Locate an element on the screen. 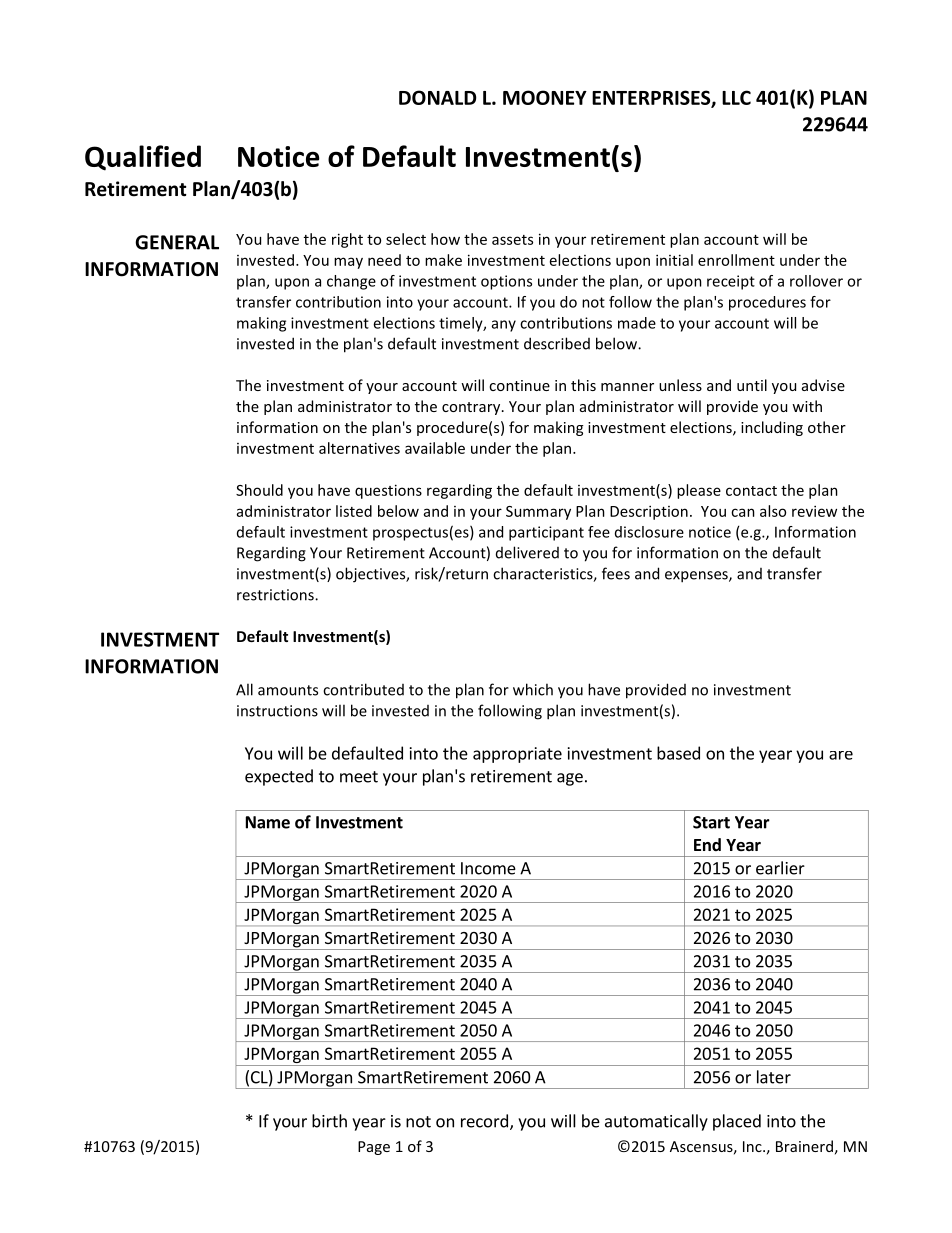 This screenshot has width=952, height=1233. Should is located at coordinates (259, 490).
